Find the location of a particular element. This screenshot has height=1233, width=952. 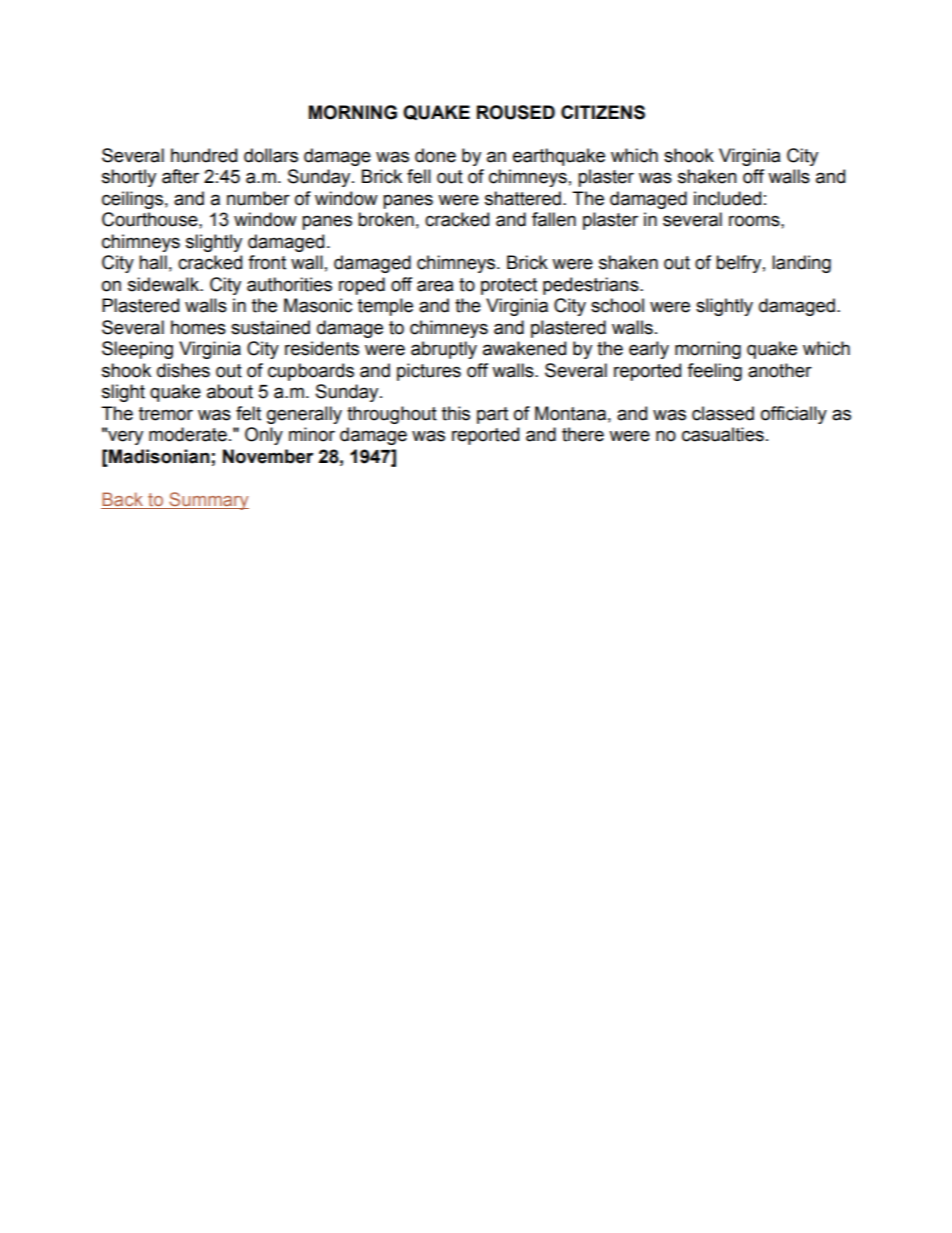

broken is located at coordinates (386, 219).
